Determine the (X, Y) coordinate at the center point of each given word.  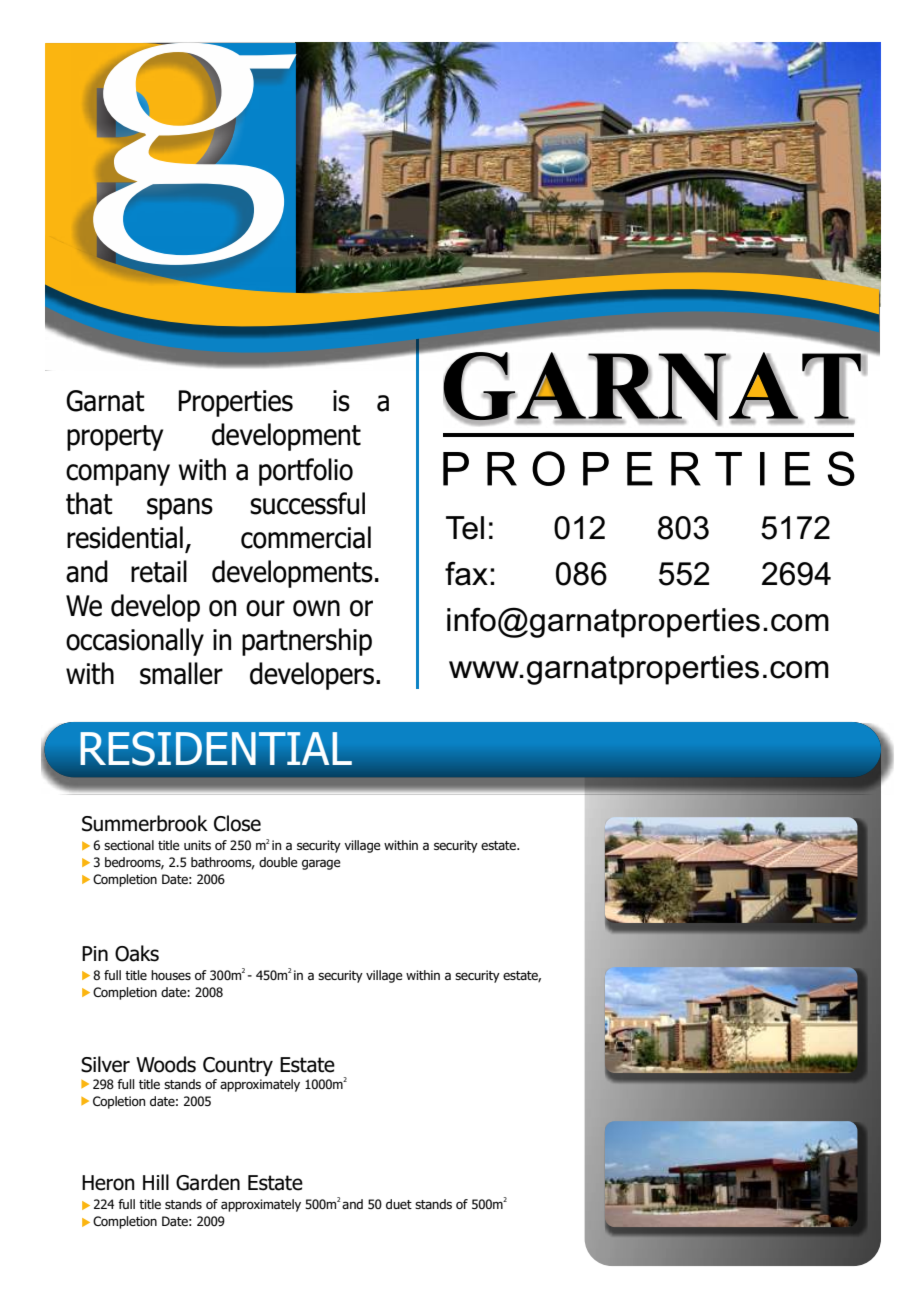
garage (321, 864)
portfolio (306, 472)
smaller (181, 673)
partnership (307, 642)
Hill (156, 1182)
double (278, 862)
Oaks (137, 953)
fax (466, 573)
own (316, 608)
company (118, 475)
